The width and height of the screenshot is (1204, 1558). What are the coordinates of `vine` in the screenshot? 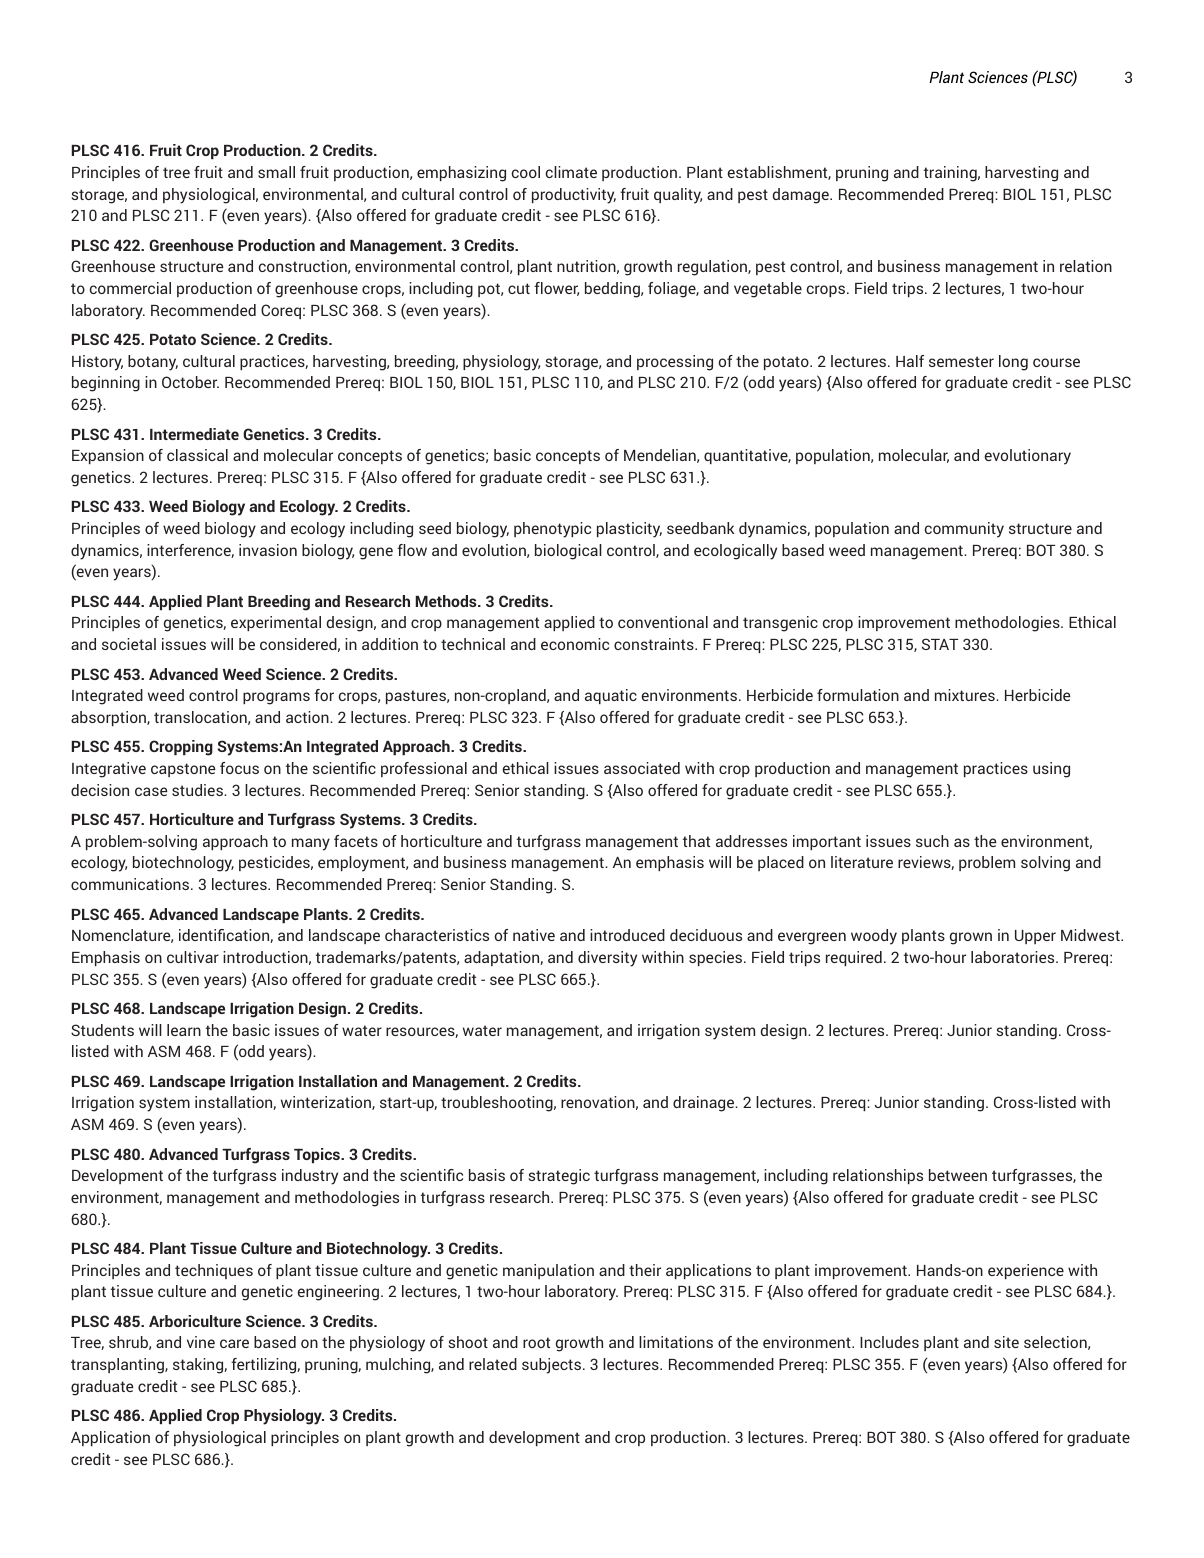 It's located at (201, 1342).
